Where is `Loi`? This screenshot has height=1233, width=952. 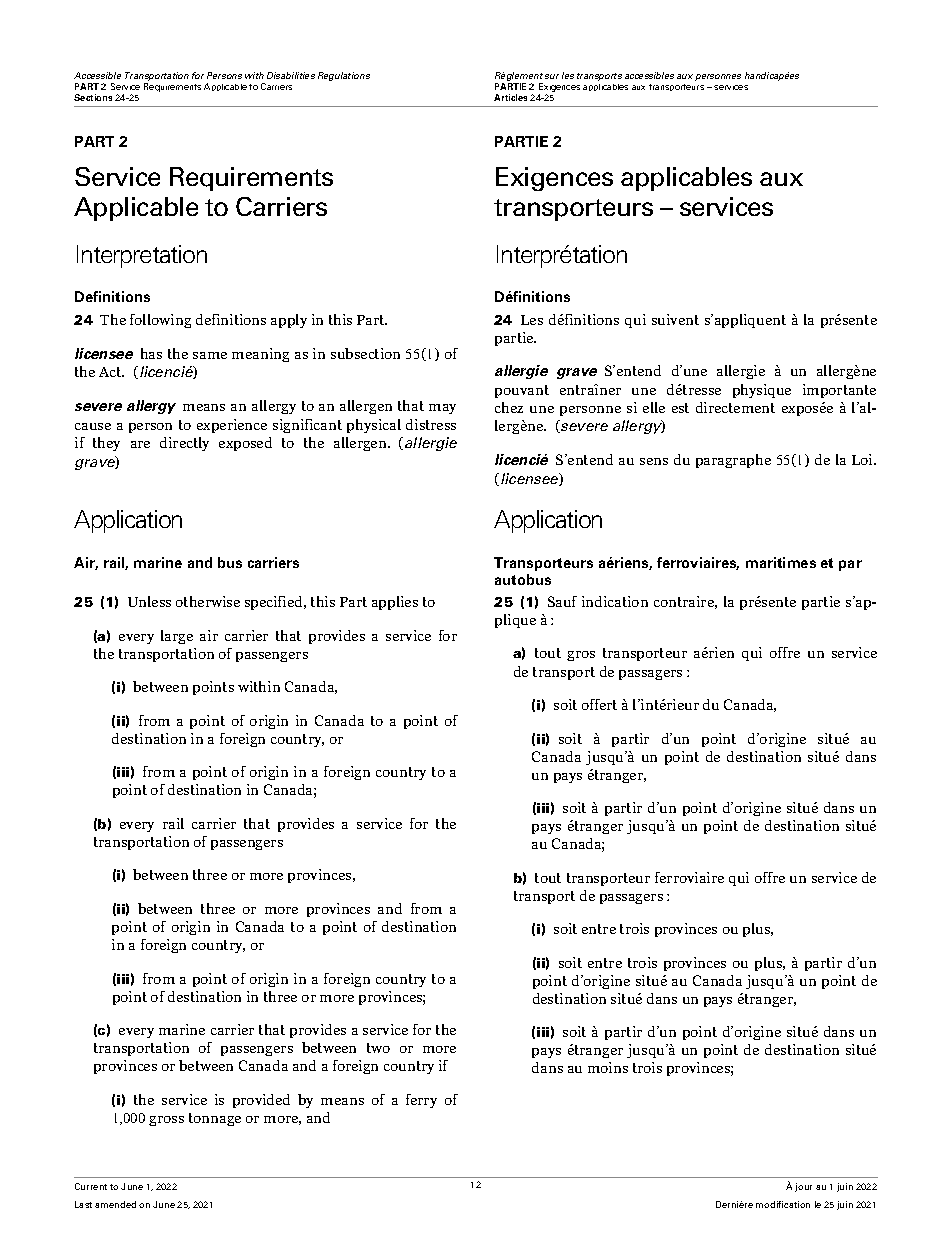
Loi is located at coordinates (863, 459).
